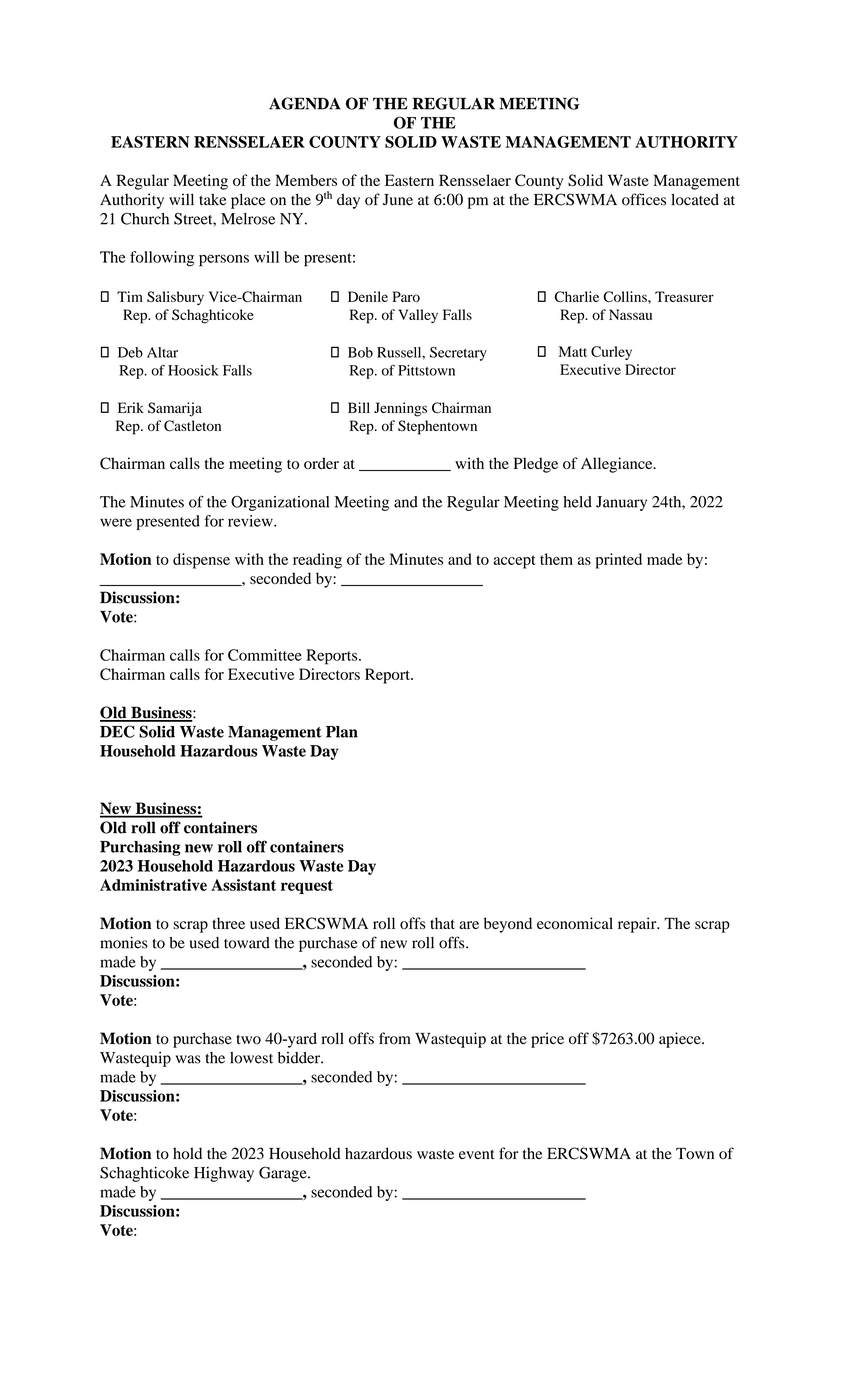  Describe the element at coordinates (477, 1154) in the screenshot. I see `event` at that location.
